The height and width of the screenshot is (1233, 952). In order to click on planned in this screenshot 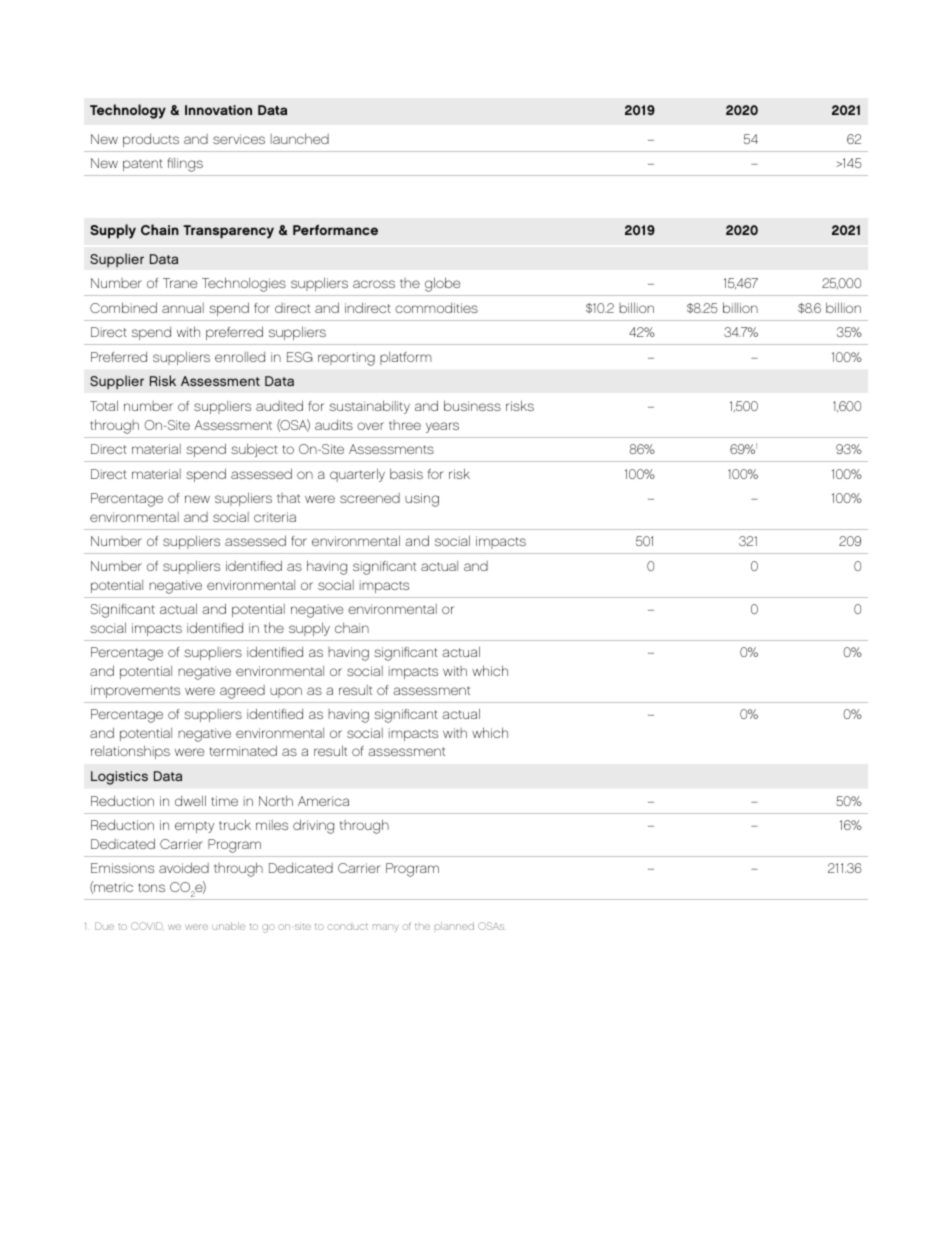, I will do `click(454, 926)`.
